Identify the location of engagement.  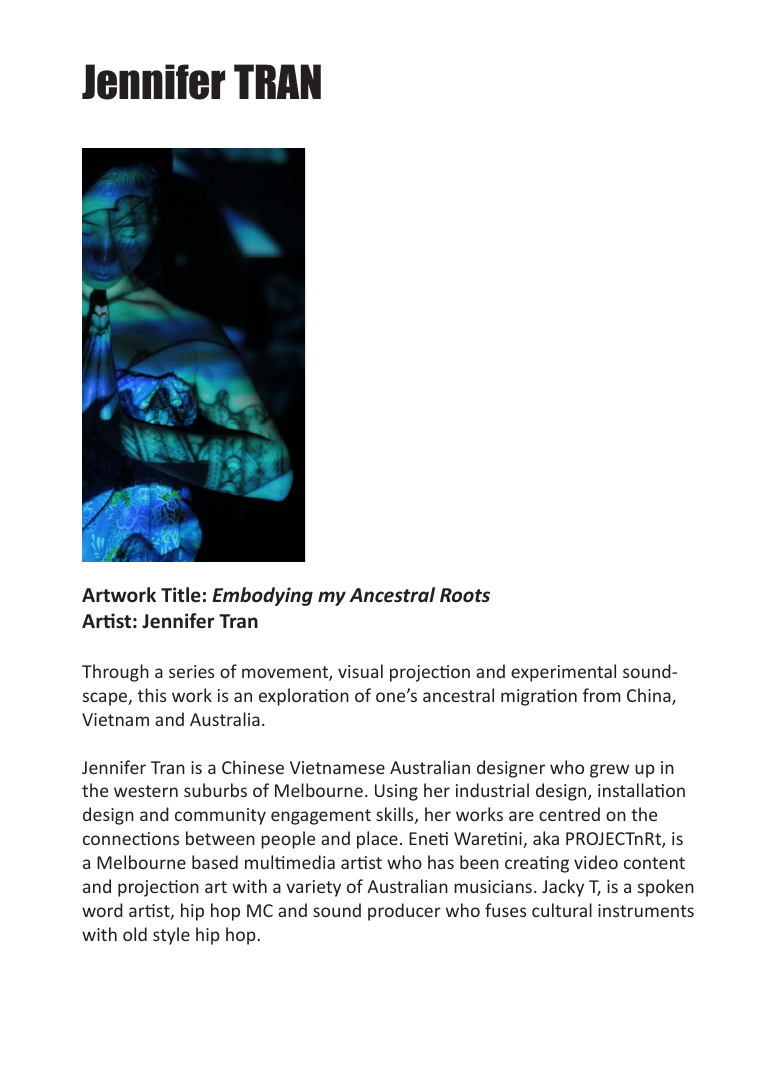
(321, 817).
